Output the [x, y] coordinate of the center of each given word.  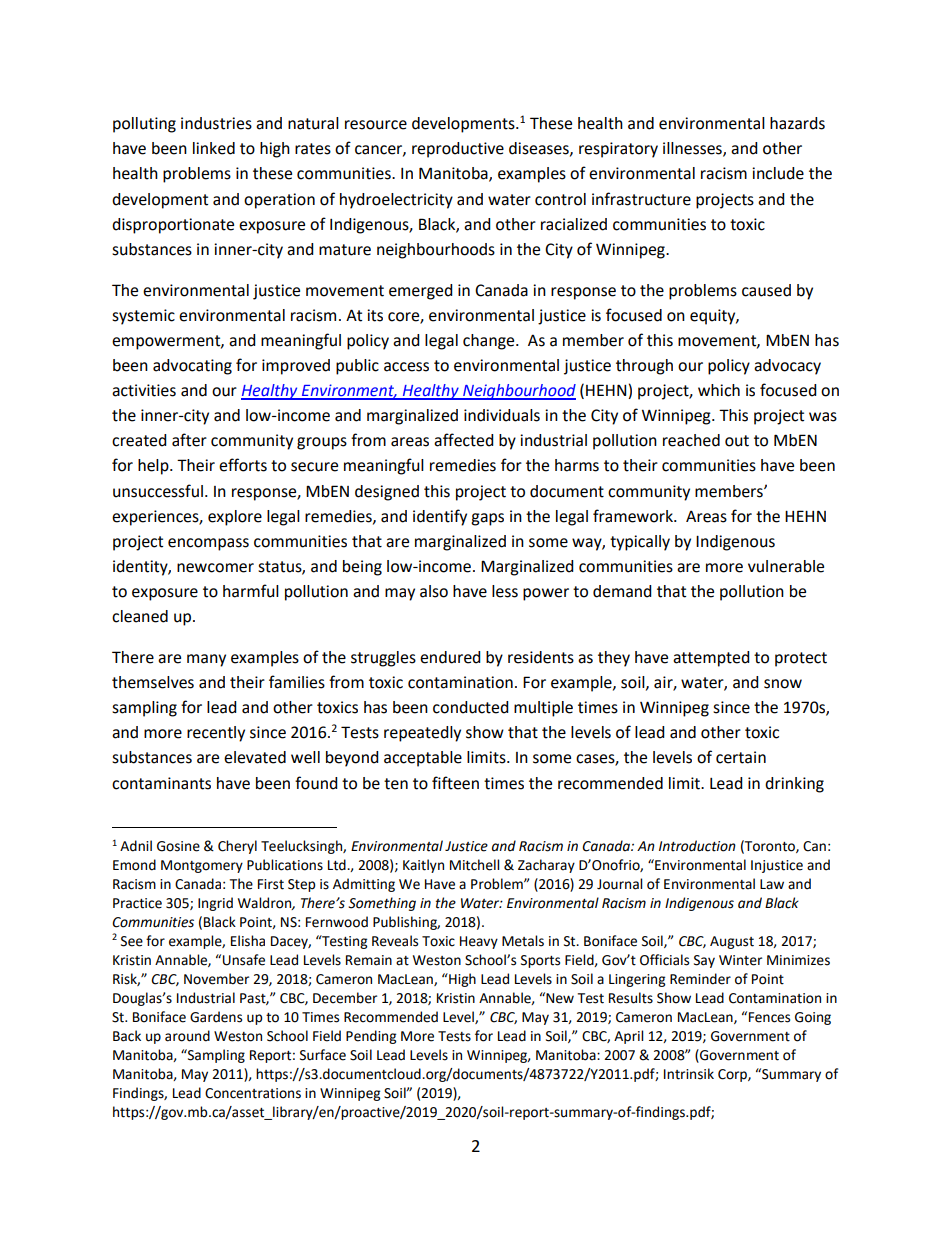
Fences [769, 1017]
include [778, 173]
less [505, 591]
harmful [251, 591]
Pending [371, 1037]
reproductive [458, 150]
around [187, 1036]
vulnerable [786, 566]
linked [214, 148]
